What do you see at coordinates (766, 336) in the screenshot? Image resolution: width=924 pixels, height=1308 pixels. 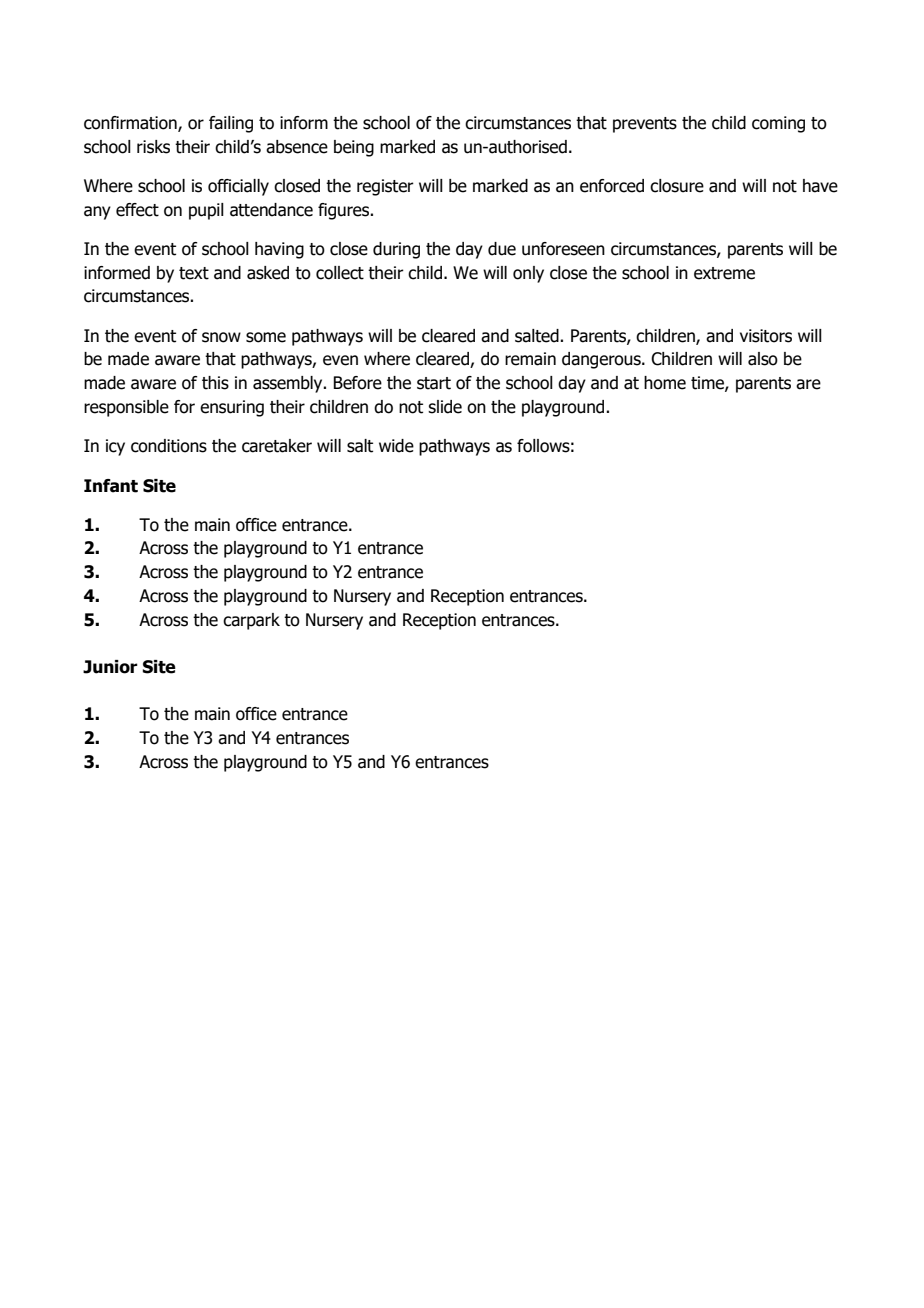 I see `visitors` at bounding box center [766, 336].
